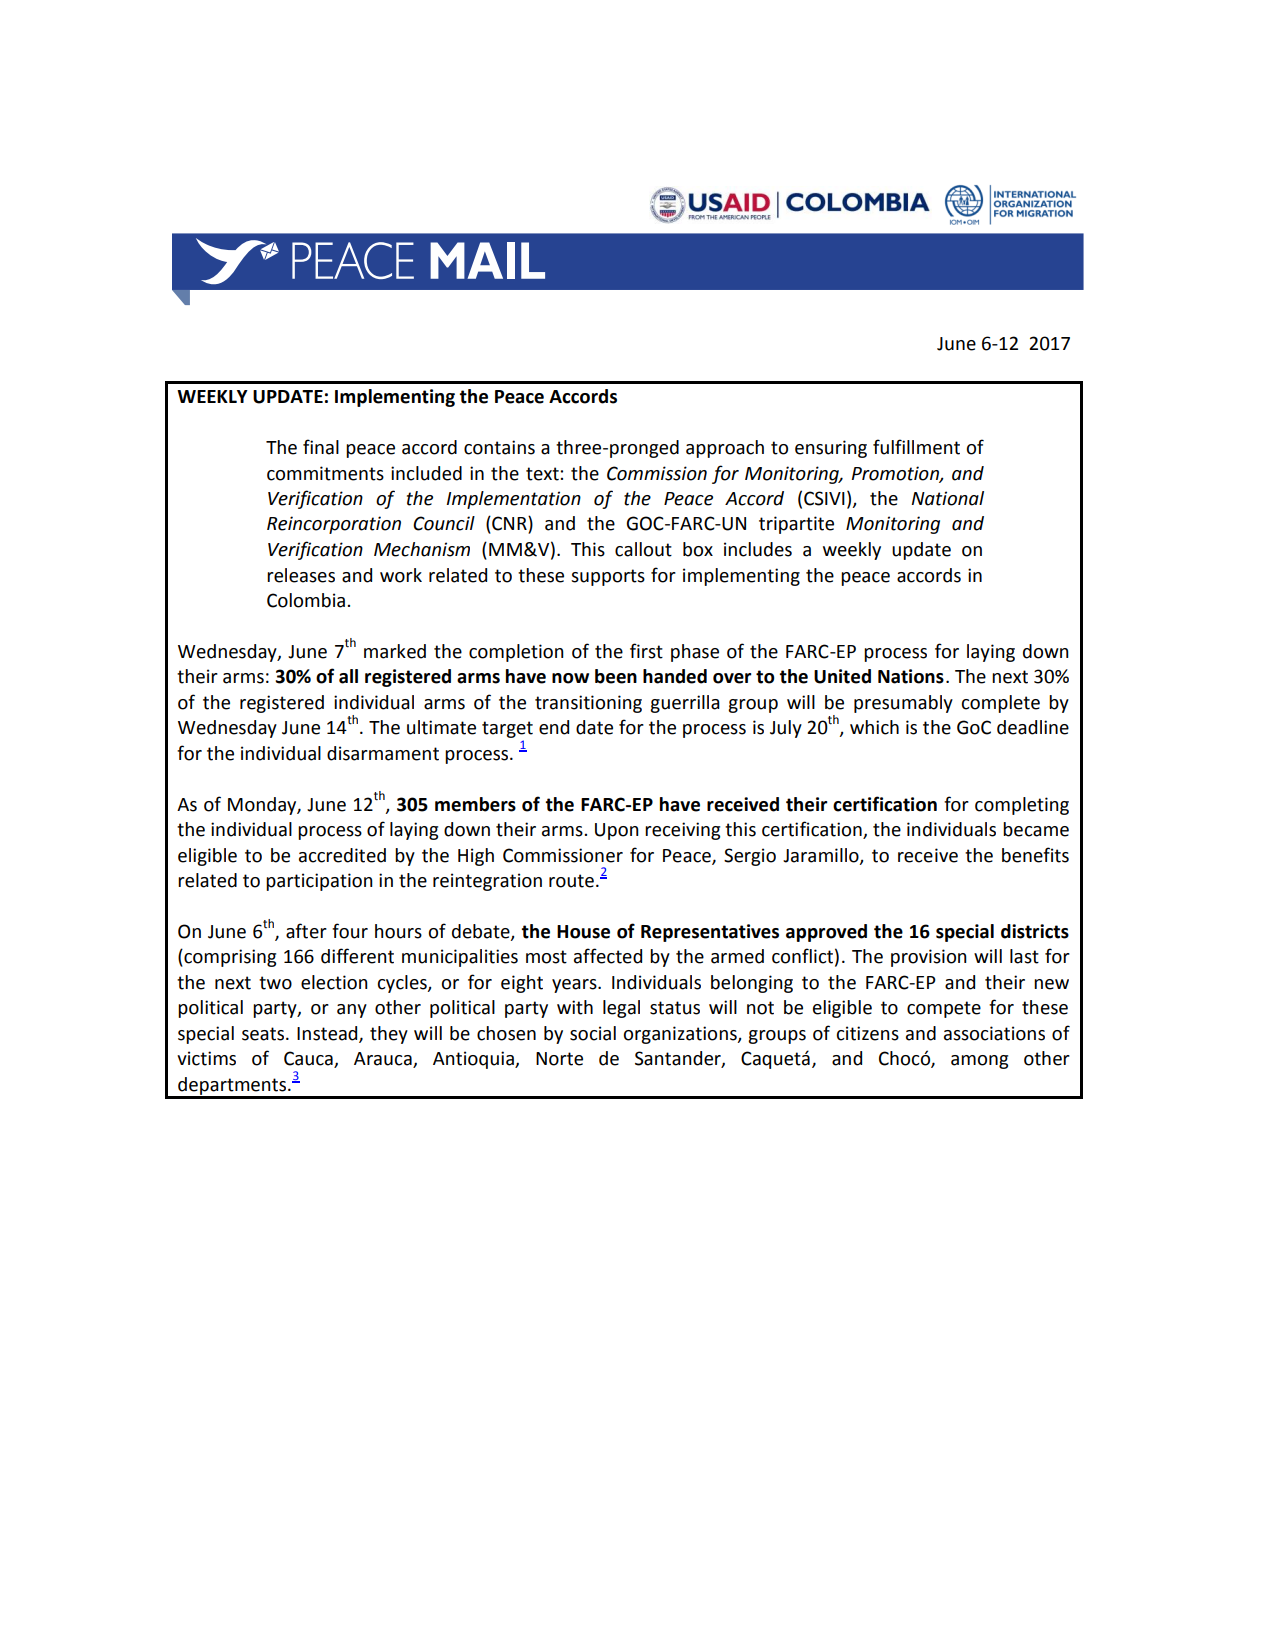 Image resolution: width=1277 pixels, height=1652 pixels. I want to click on provision, so click(929, 958).
